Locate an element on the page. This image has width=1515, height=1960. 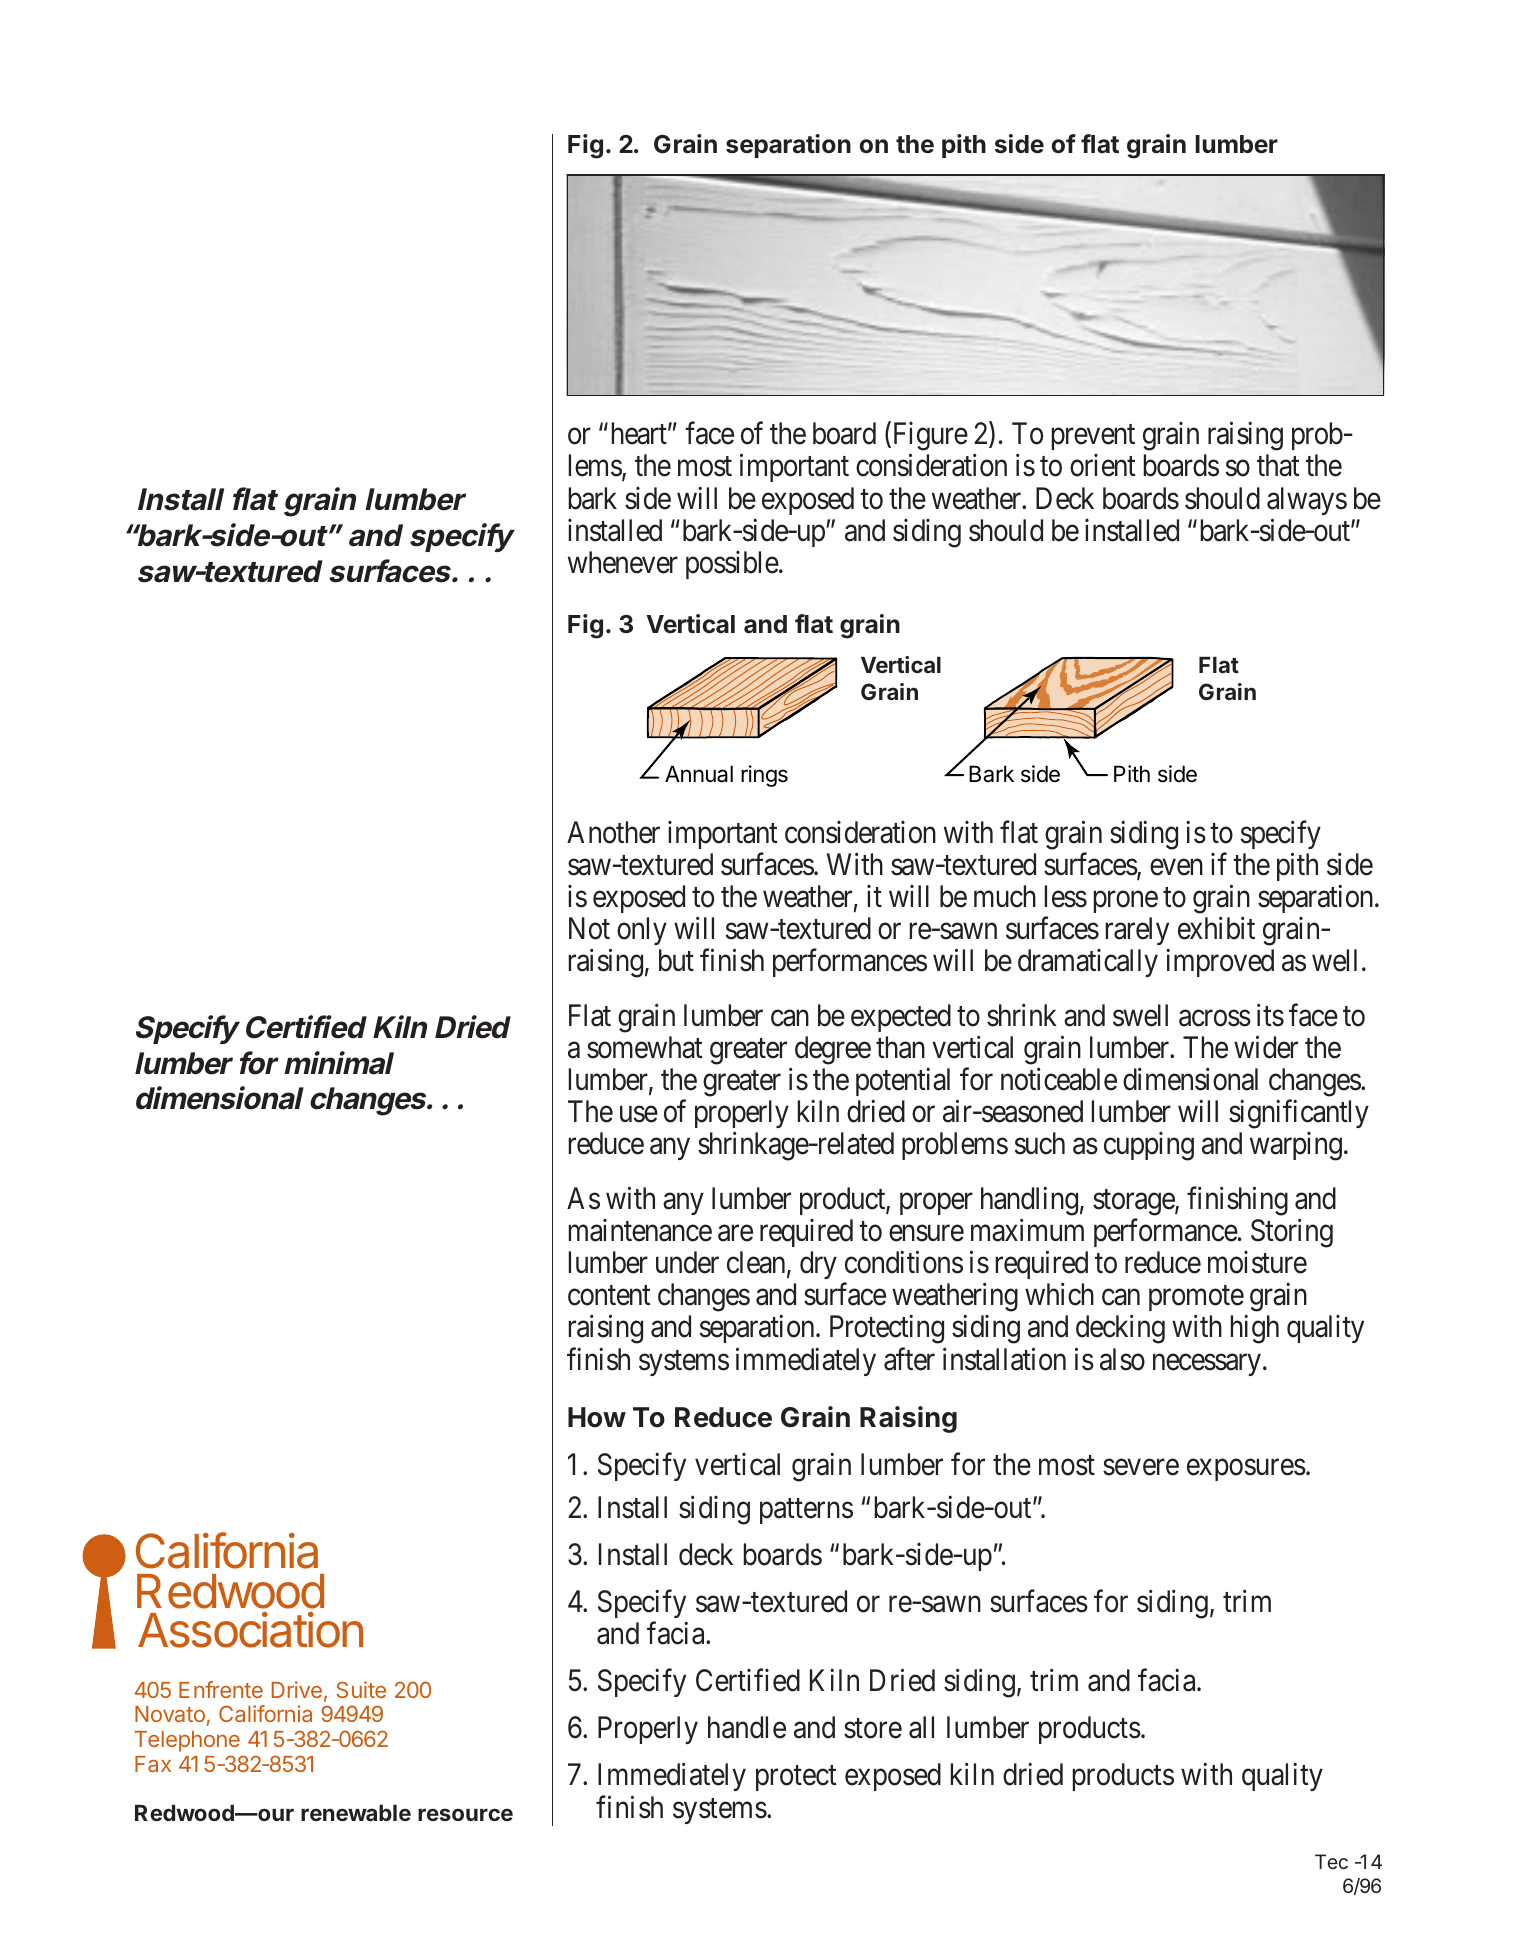
store is located at coordinates (873, 1729).
